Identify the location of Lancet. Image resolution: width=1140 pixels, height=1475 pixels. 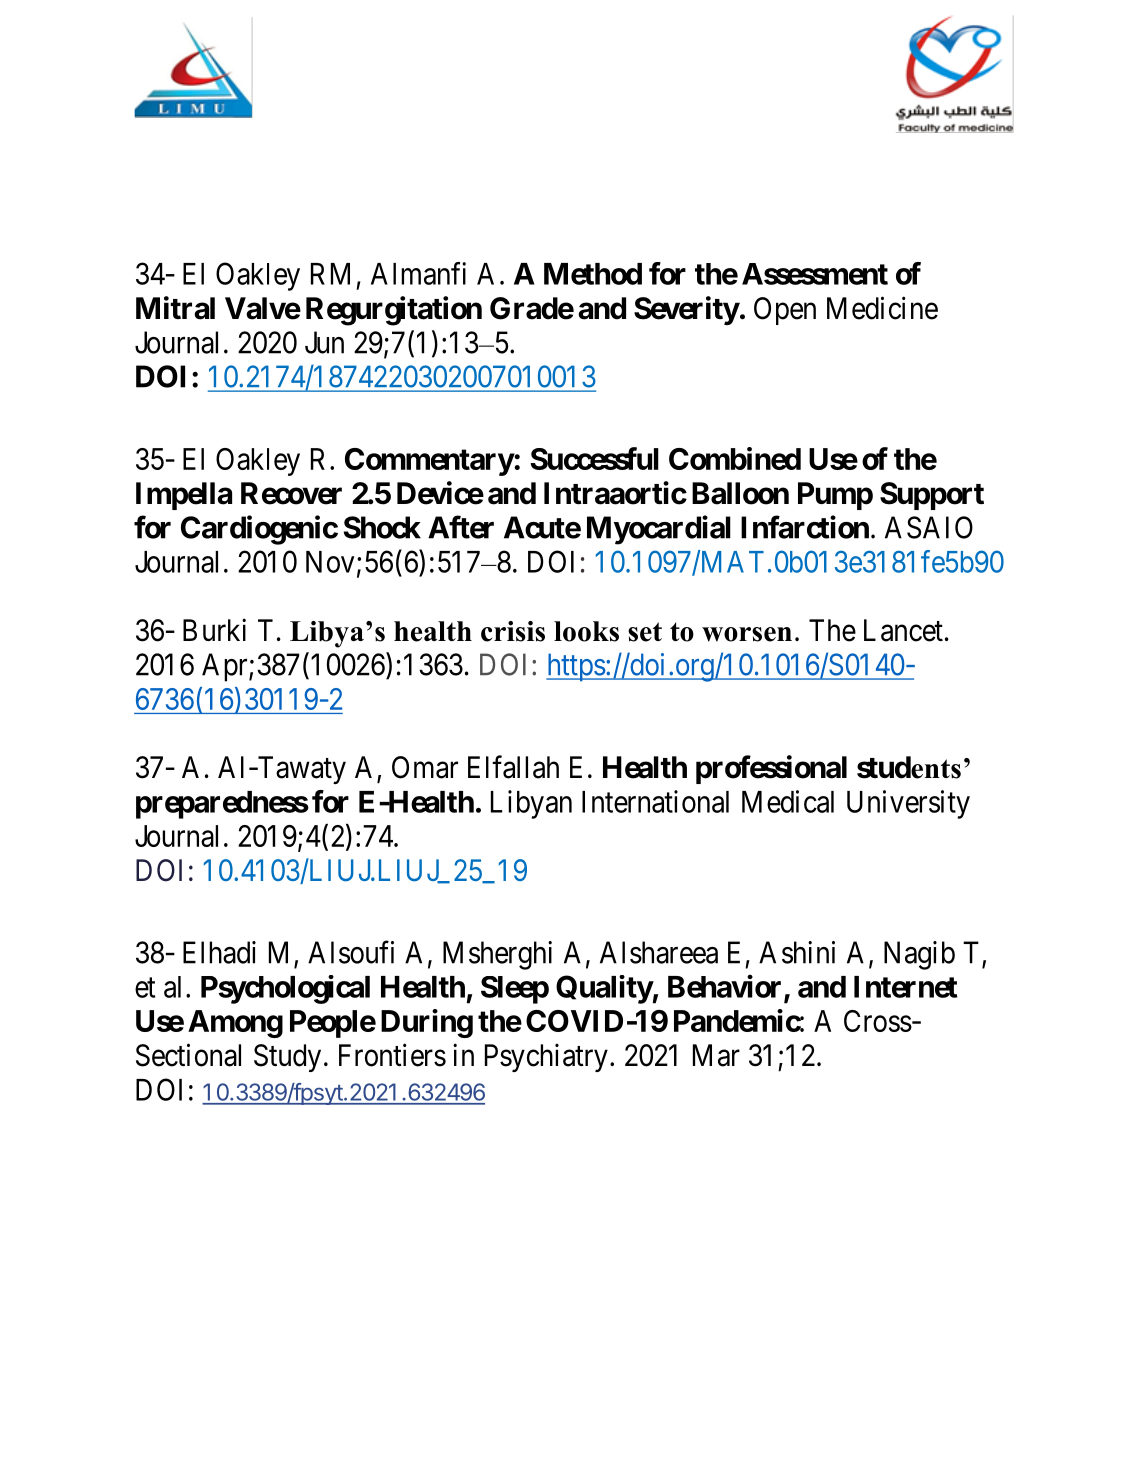
(903, 630).
